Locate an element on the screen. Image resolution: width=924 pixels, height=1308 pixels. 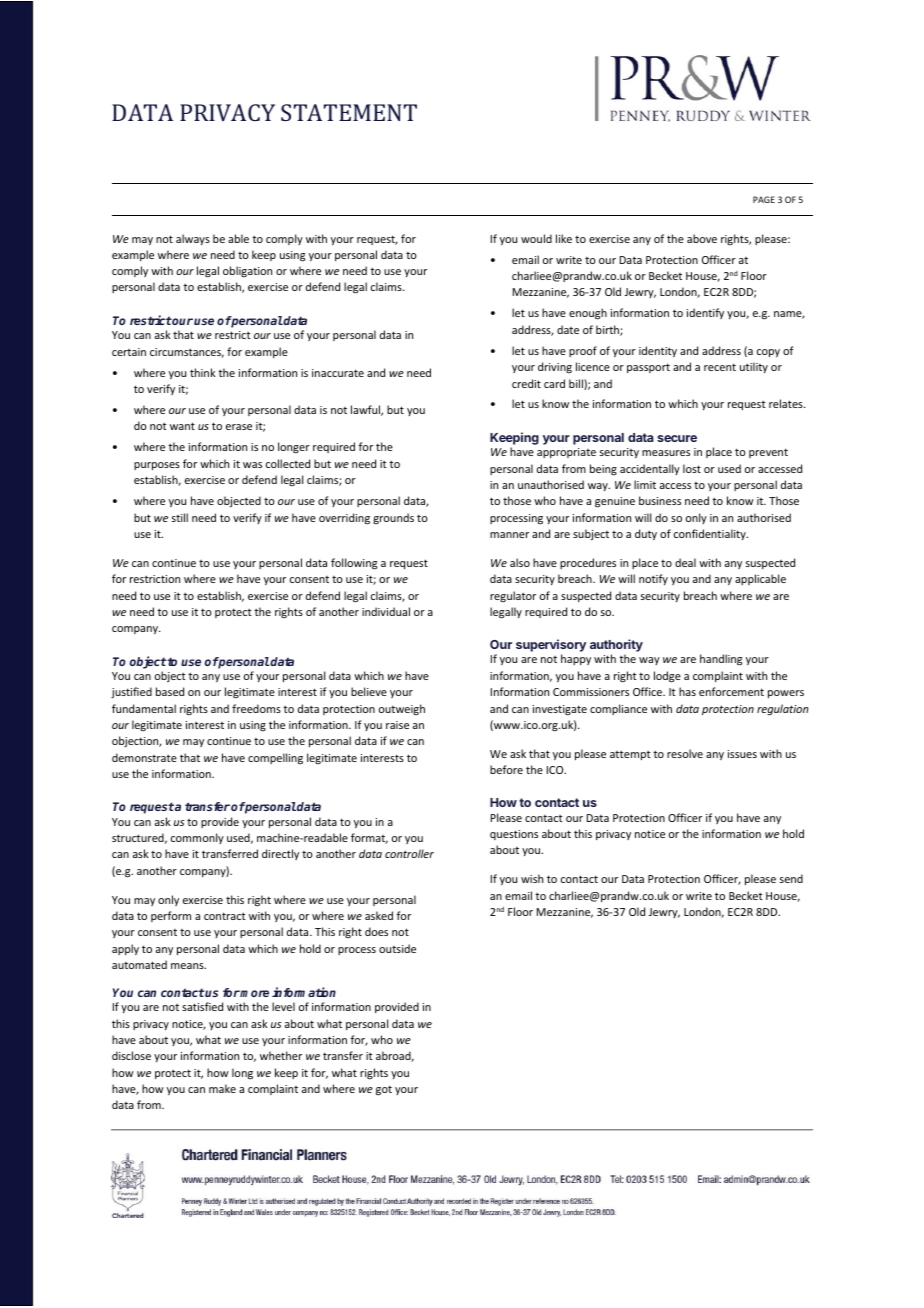
regulator is located at coordinates (513, 596).
